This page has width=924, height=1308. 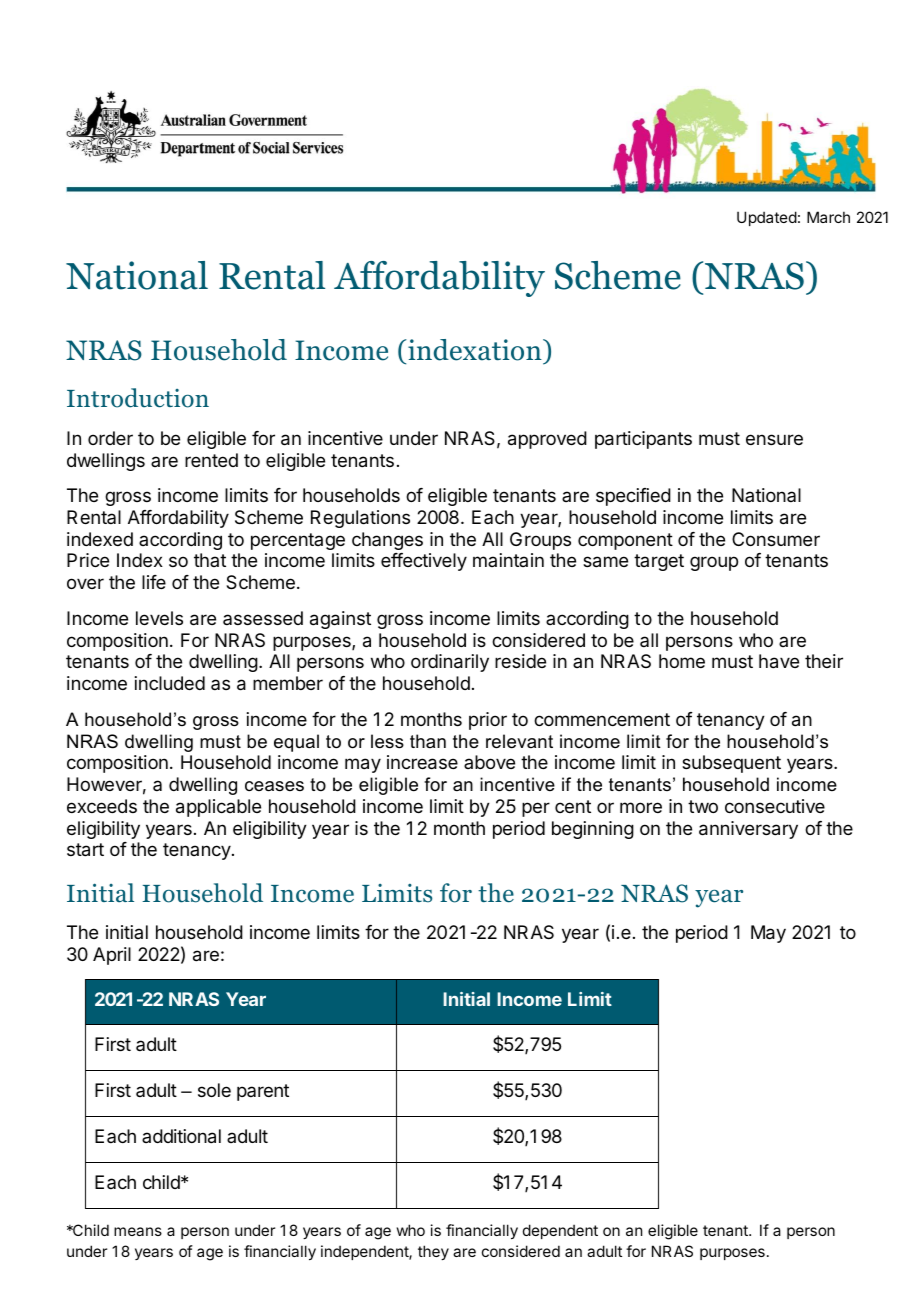 What do you see at coordinates (218, 808) in the page?
I see `applicable` at bounding box center [218, 808].
